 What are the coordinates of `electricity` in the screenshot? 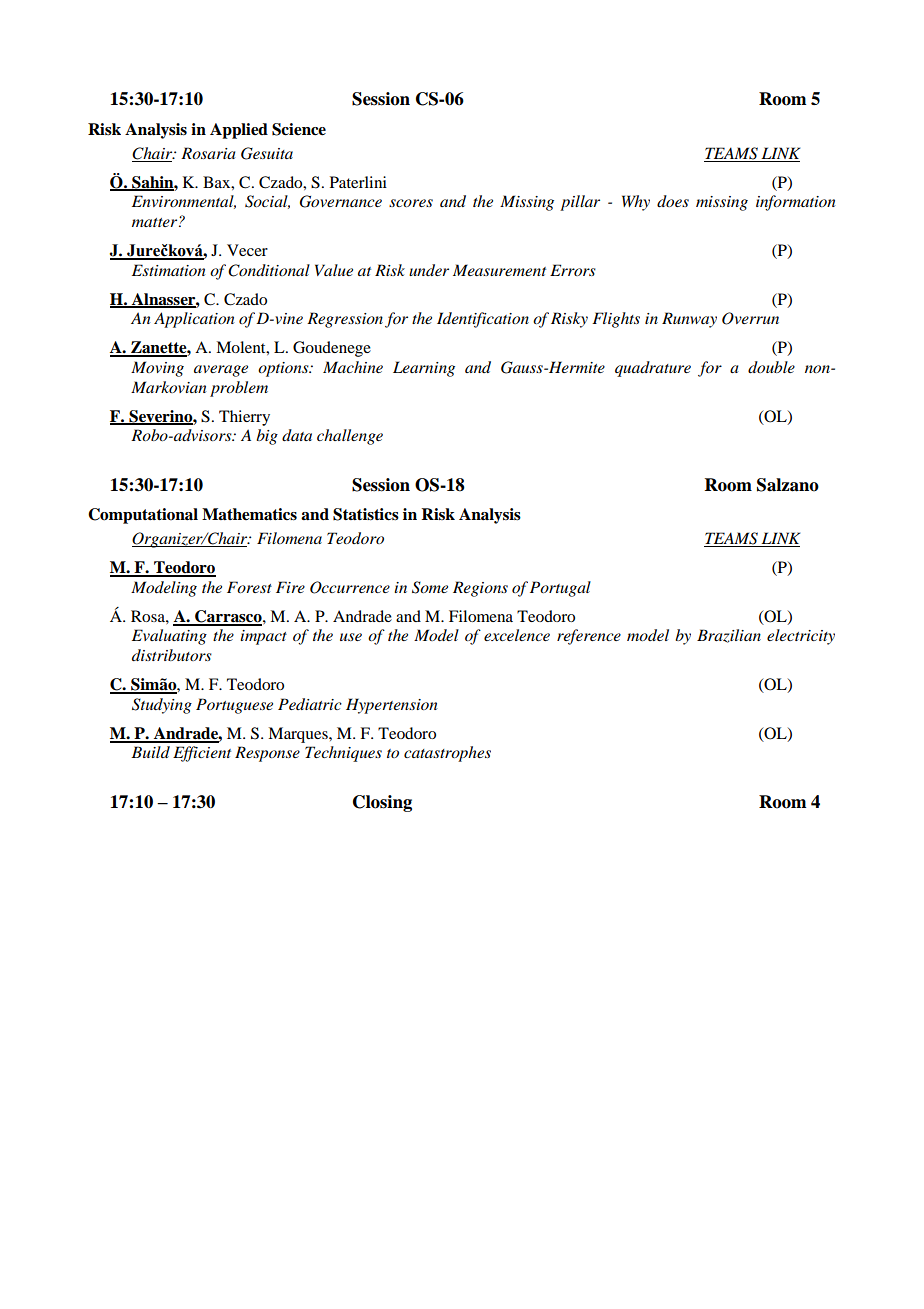 It's located at (801, 637).
